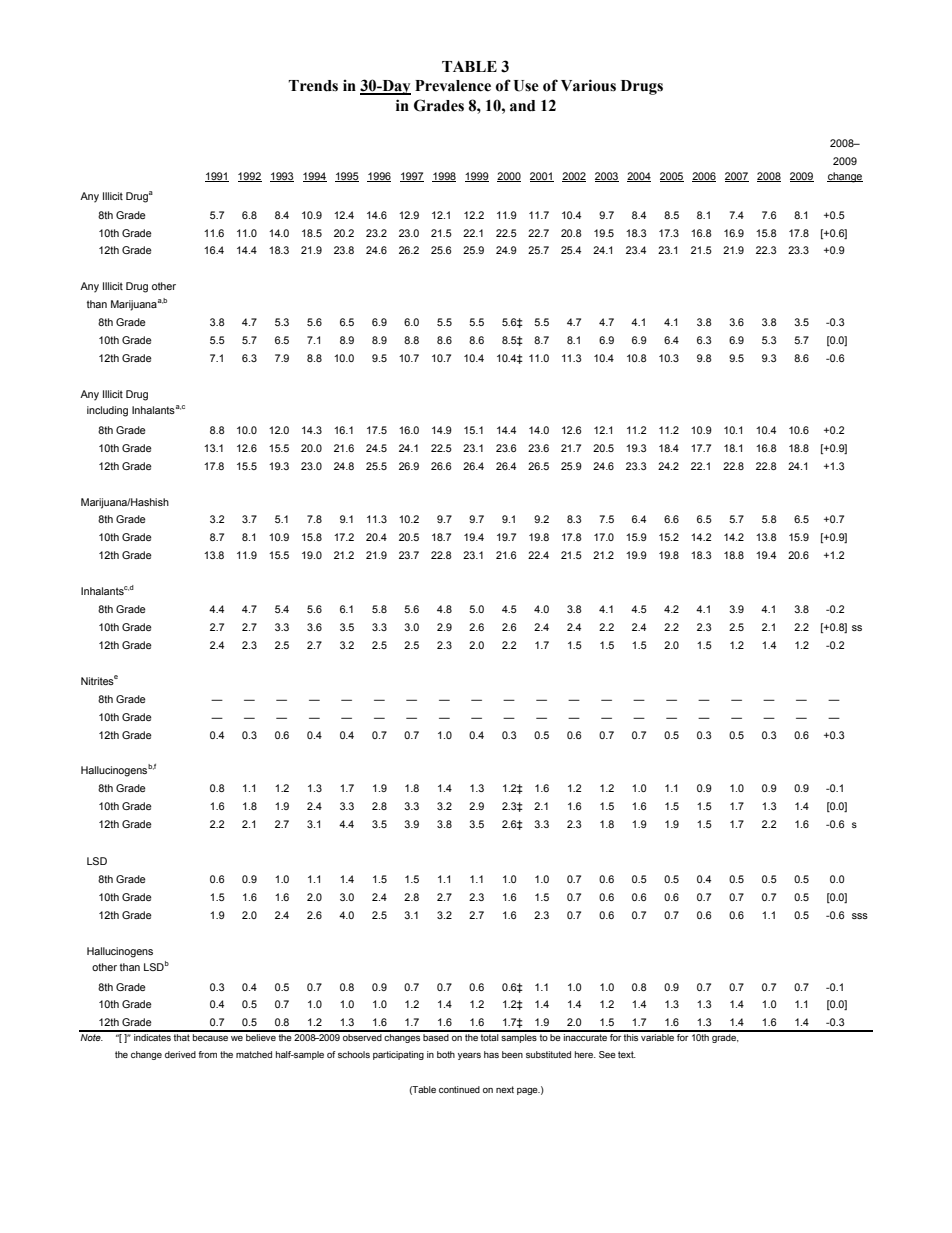 Image resolution: width=952 pixels, height=1233 pixels. I want to click on Various, so click(588, 85).
